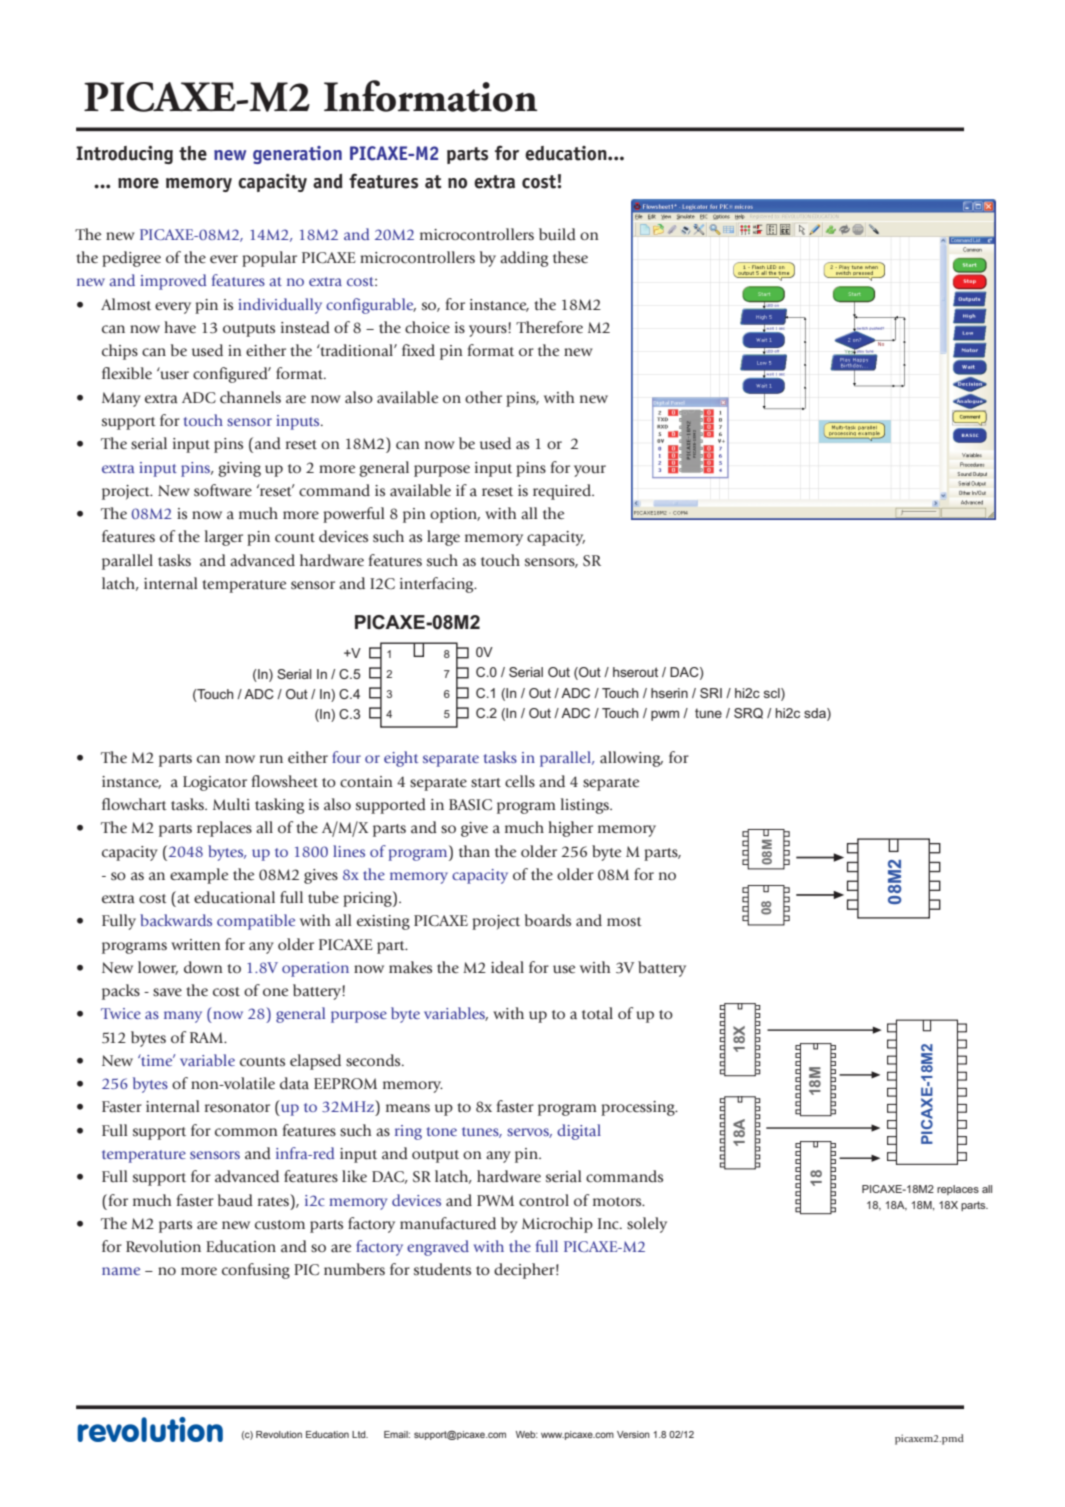 Image resolution: width=1065 pixels, height=1507 pixels. I want to click on generation, so click(297, 155).
